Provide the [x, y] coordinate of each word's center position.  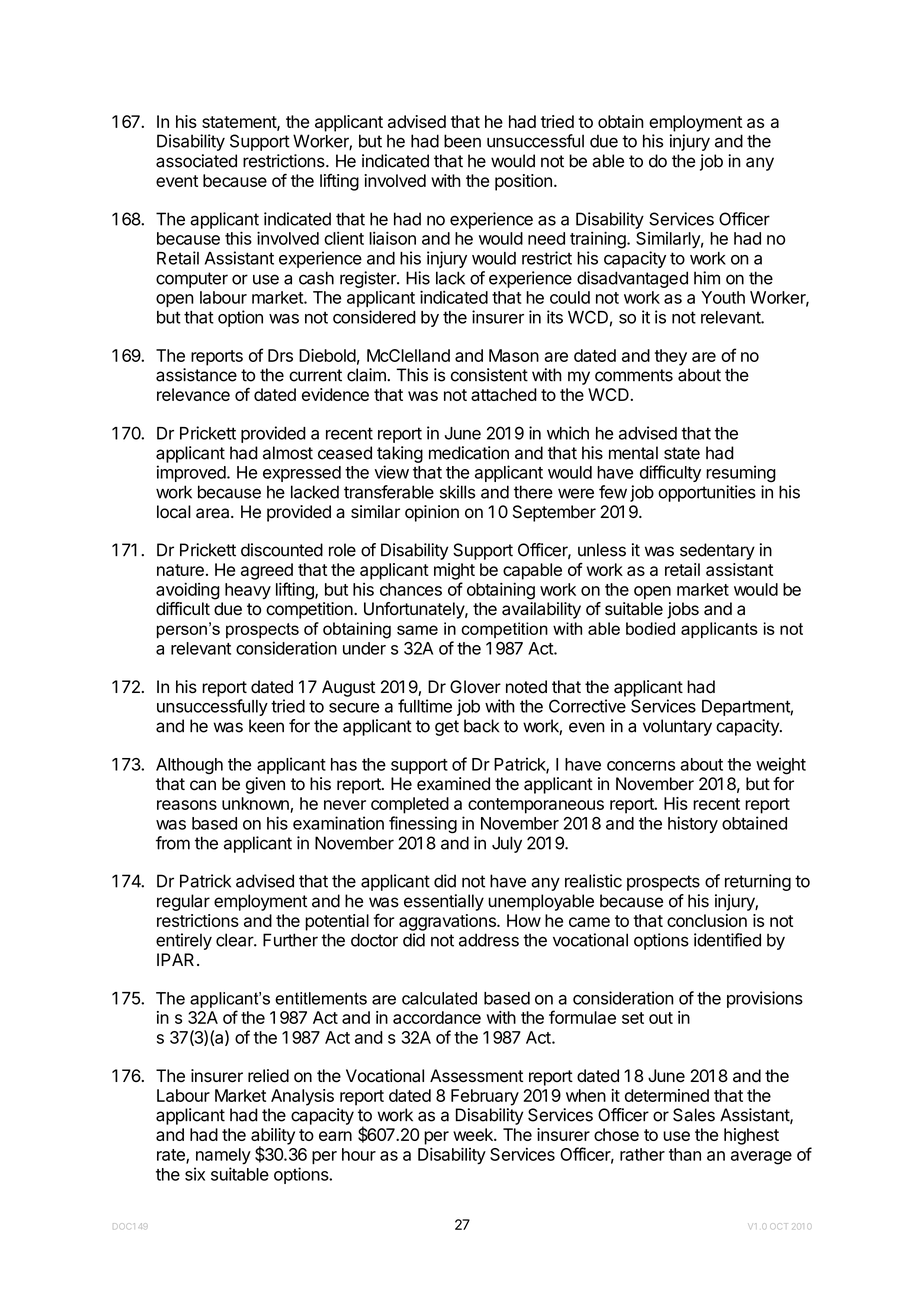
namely [223, 1156]
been [462, 141]
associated [196, 161]
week [474, 1134]
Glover [475, 687]
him [707, 278]
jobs [683, 610]
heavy [248, 591]
